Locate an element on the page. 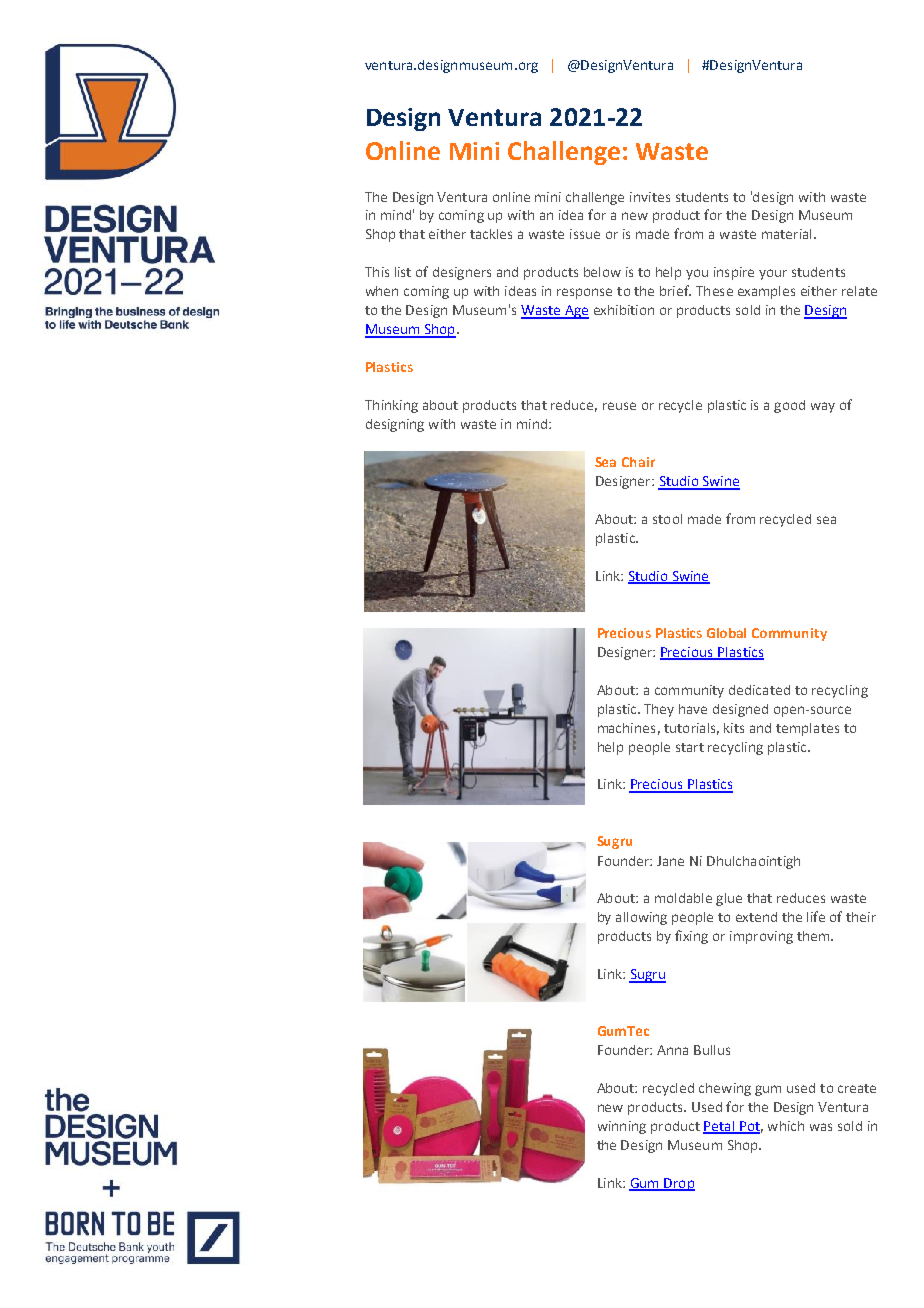 The image size is (924, 1308). Thinking is located at coordinates (391, 406).
